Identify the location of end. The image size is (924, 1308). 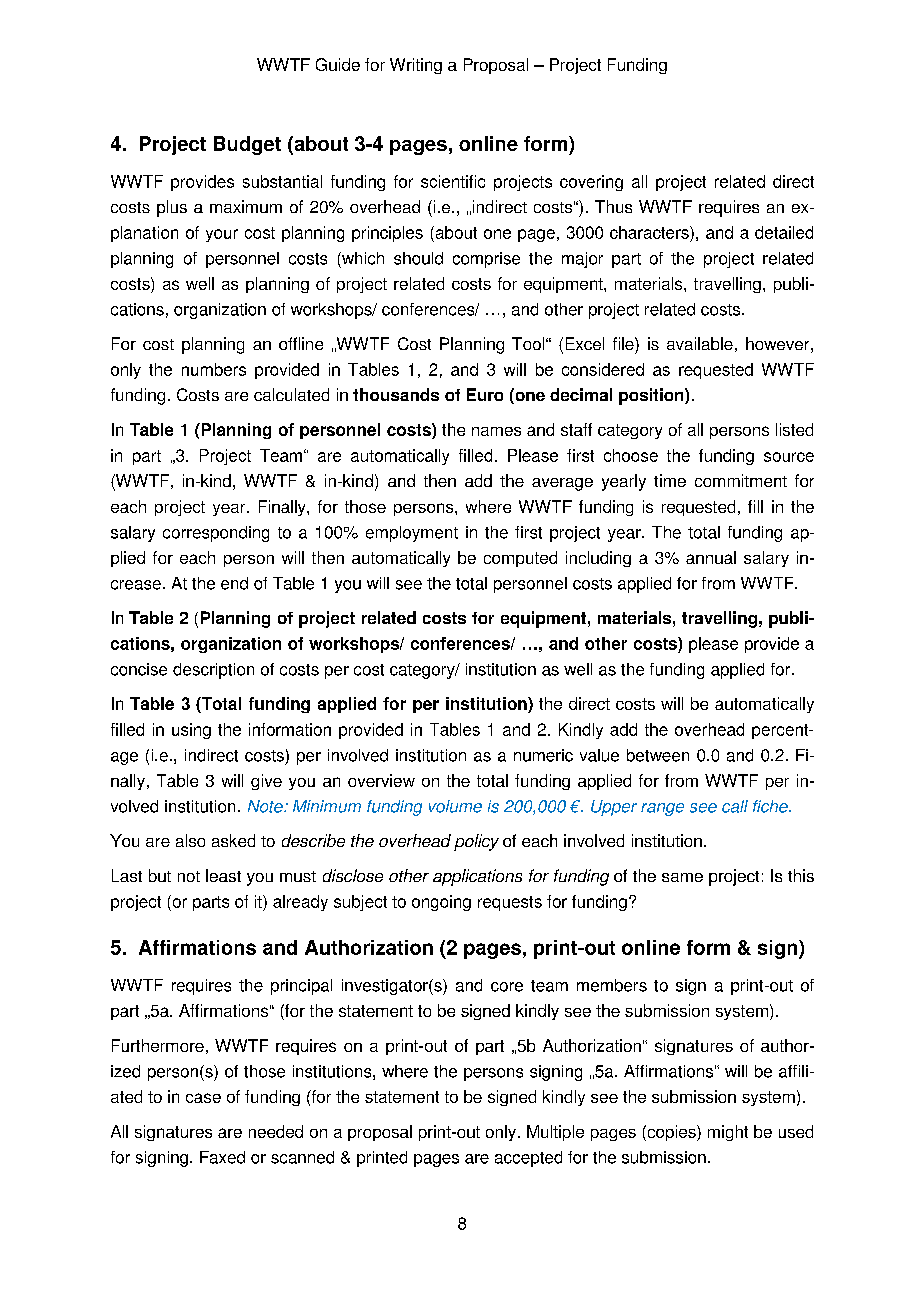
(234, 583).
